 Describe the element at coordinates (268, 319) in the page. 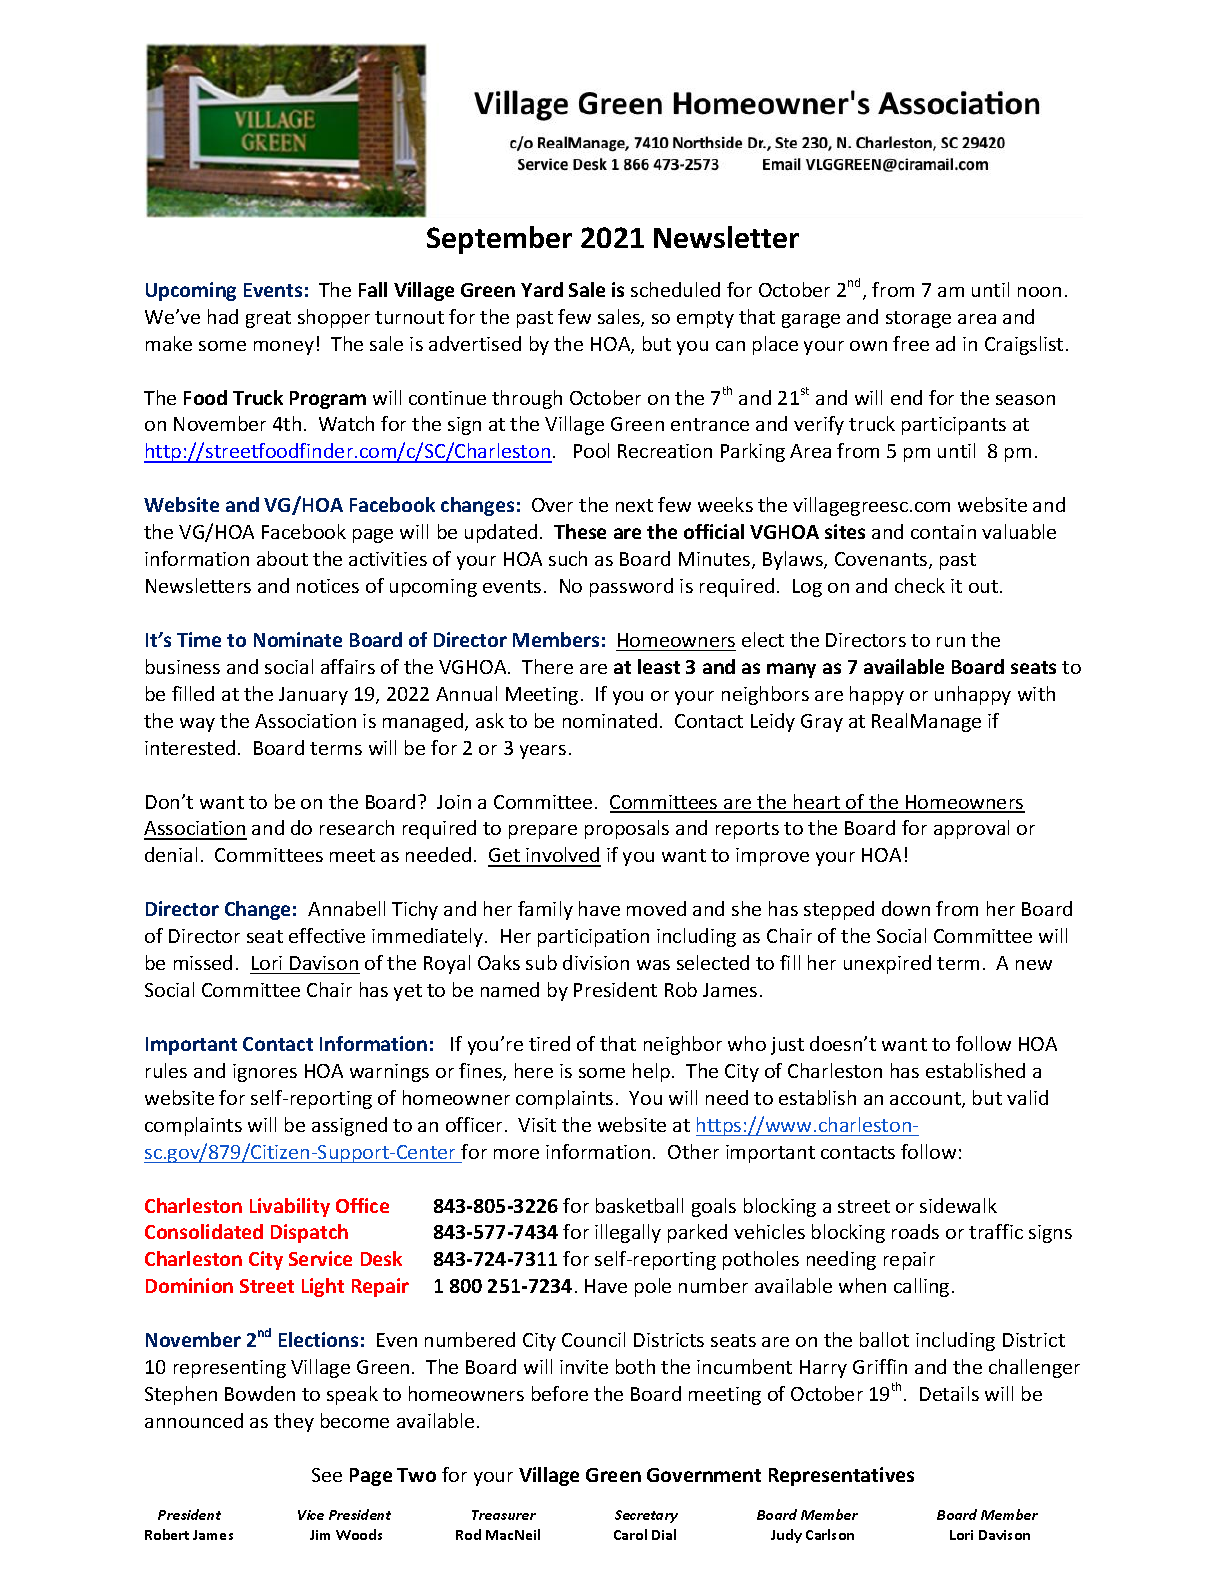

I see `great` at that location.
